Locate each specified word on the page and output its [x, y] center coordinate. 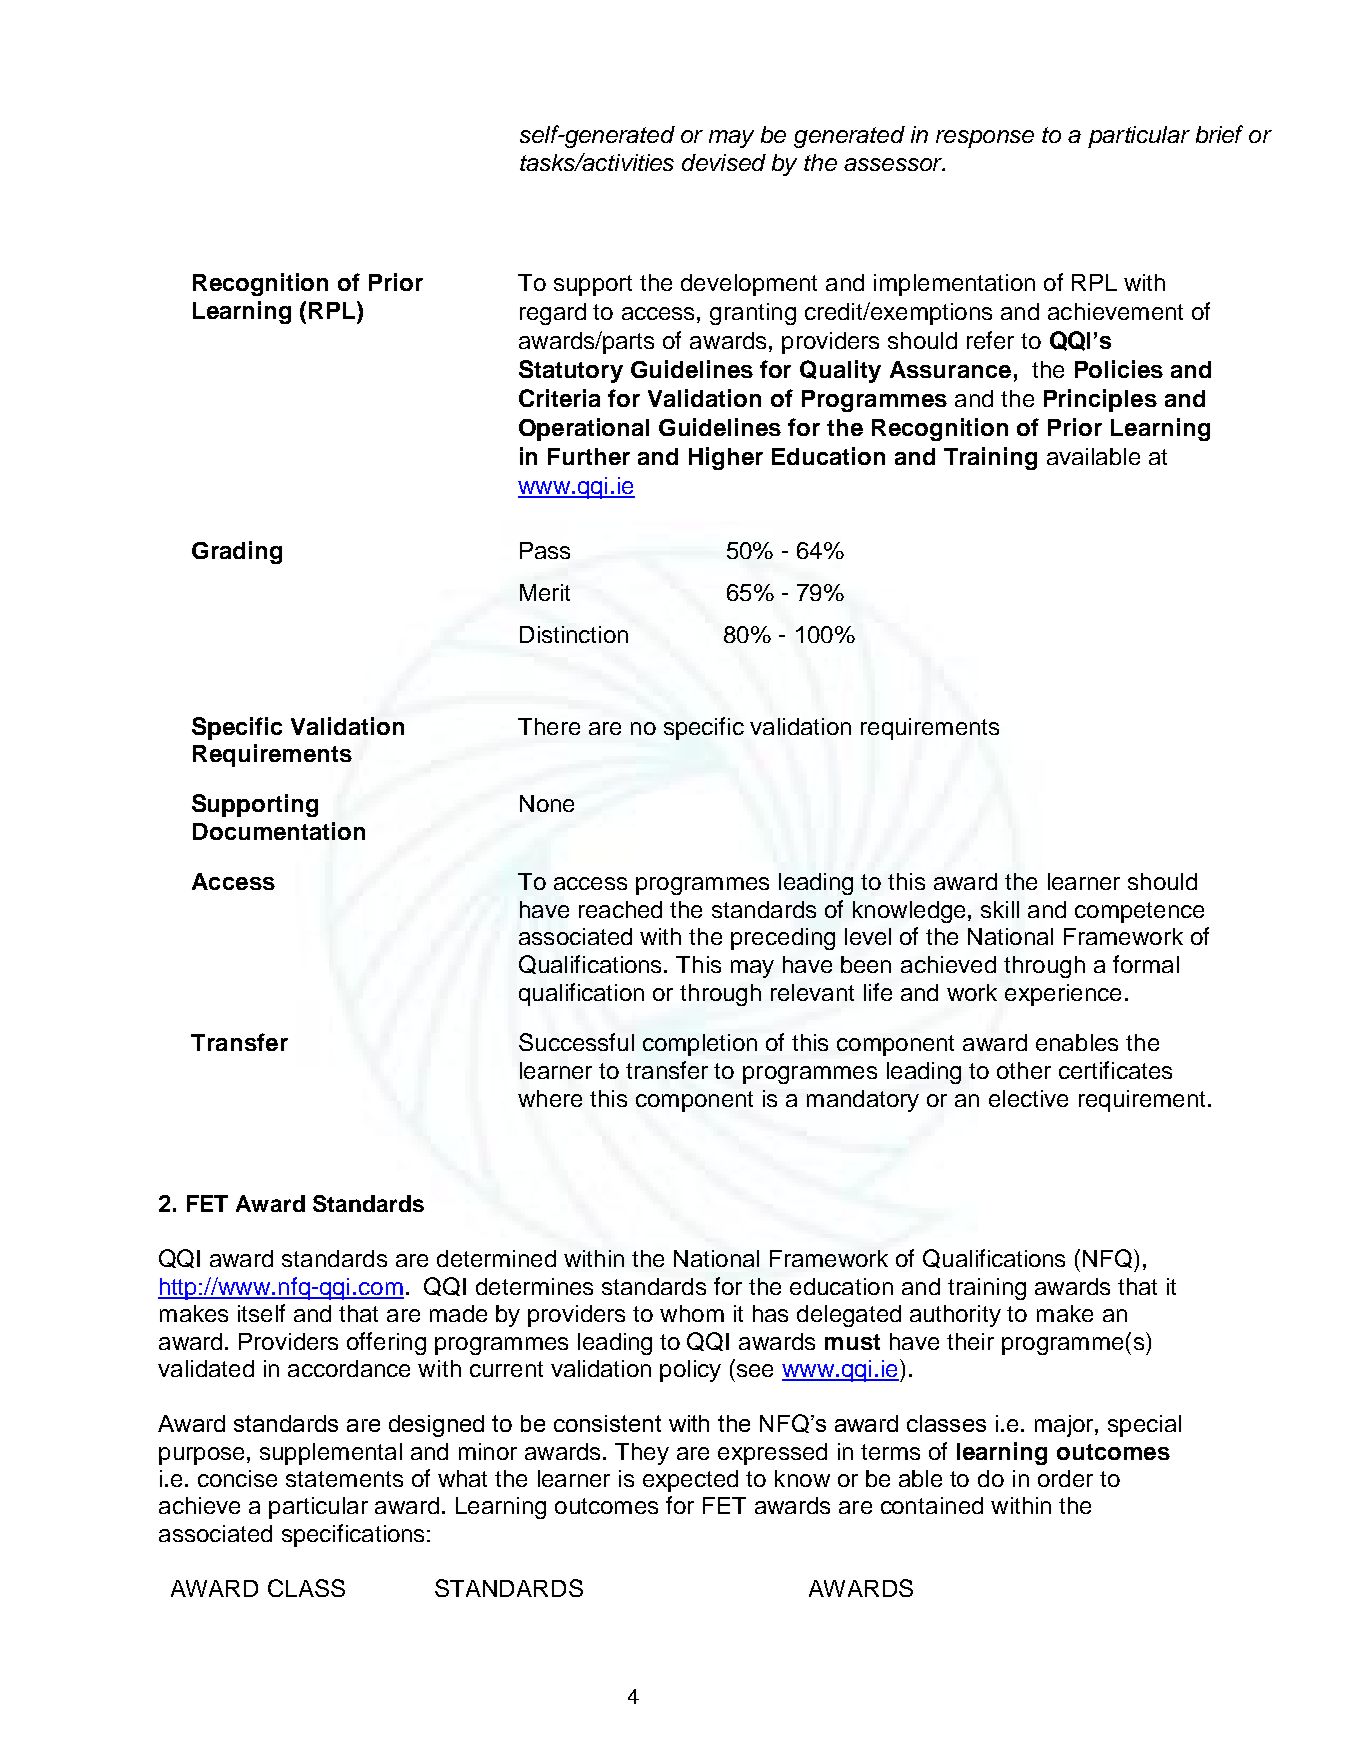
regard [553, 314]
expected [690, 1481]
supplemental [331, 1454]
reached [620, 909]
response [985, 139]
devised [724, 162]
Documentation [279, 831]
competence [1139, 912]
